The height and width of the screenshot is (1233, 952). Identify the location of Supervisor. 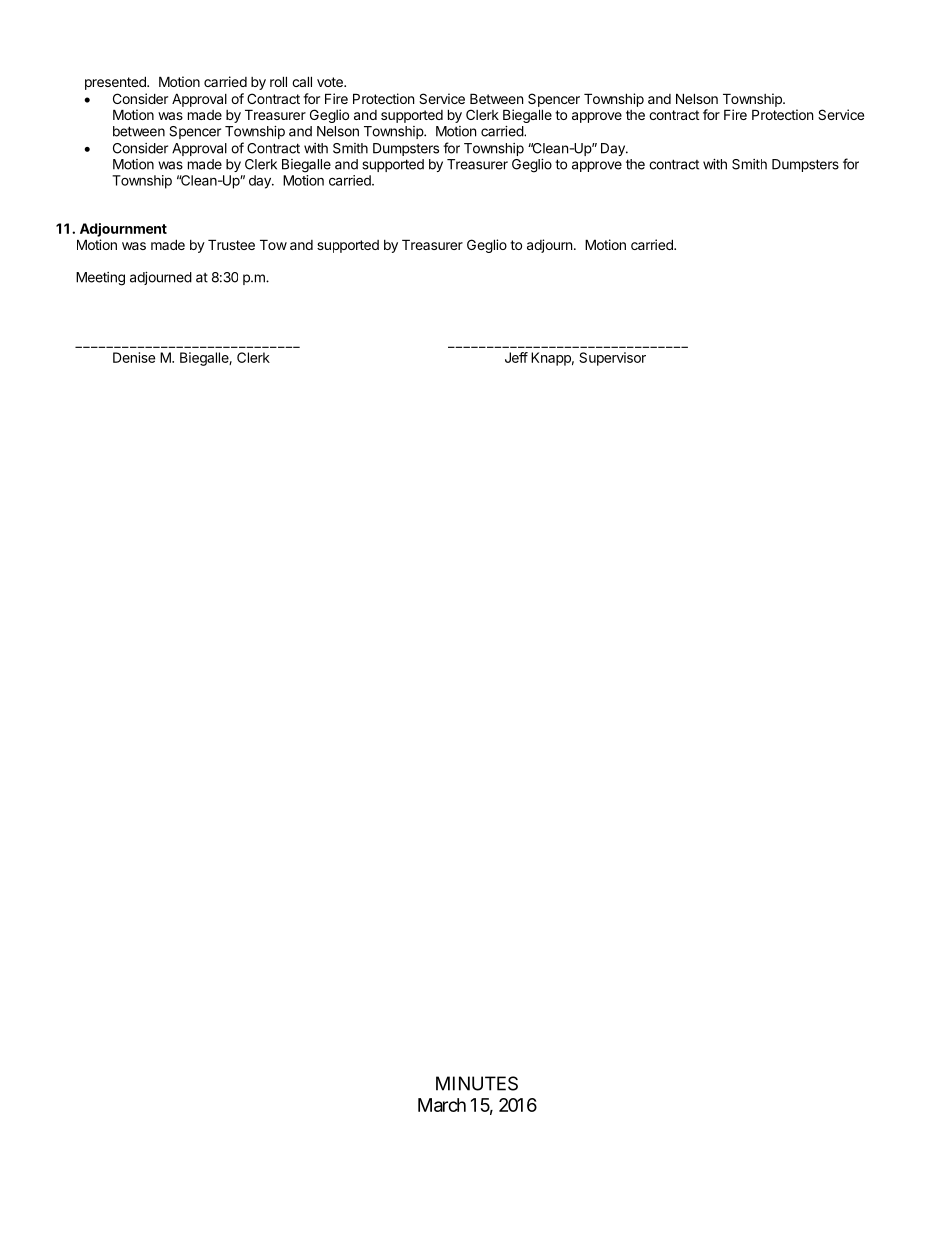
(612, 359).
